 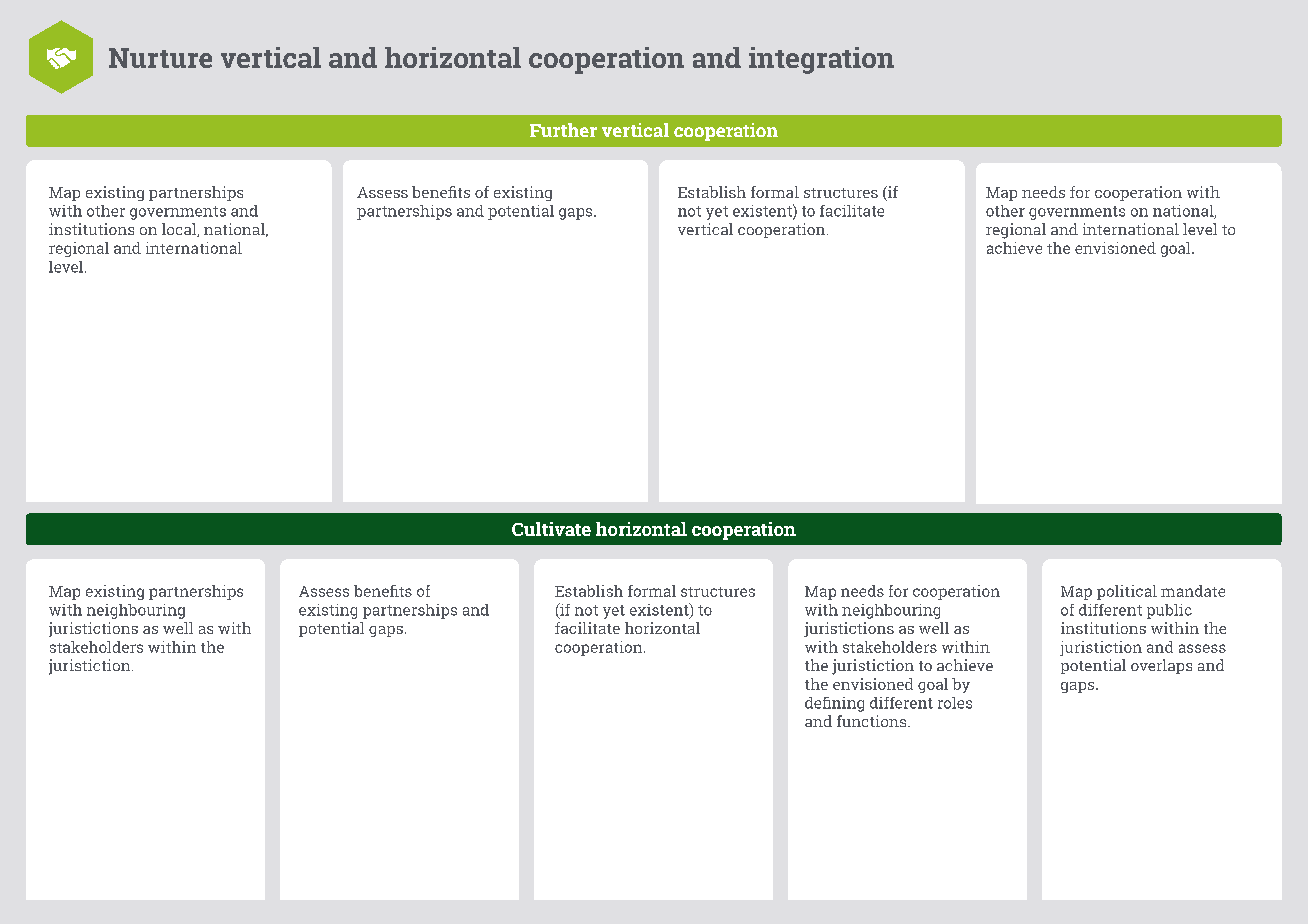 I want to click on overlaps, so click(x=1161, y=666).
